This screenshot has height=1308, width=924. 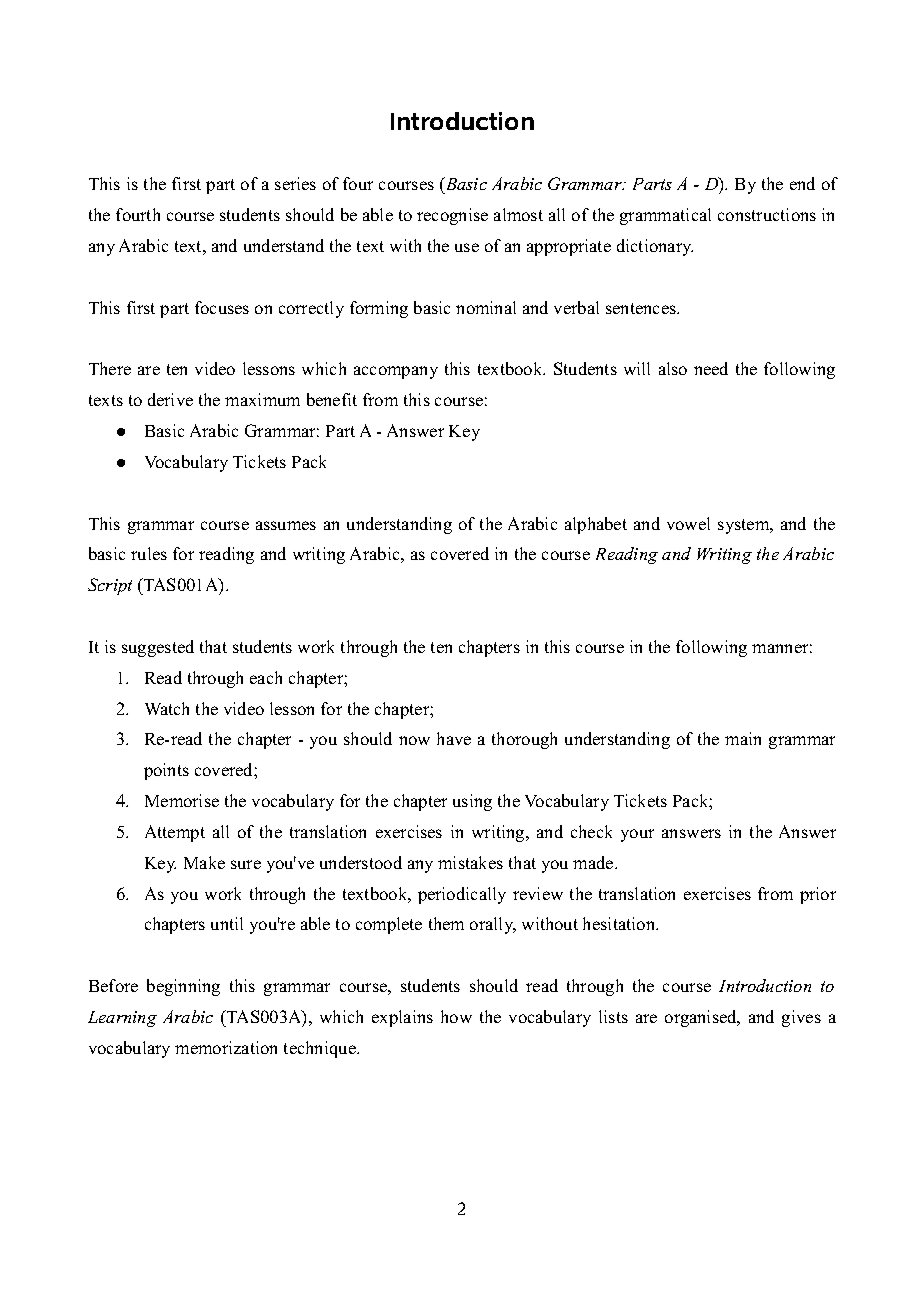 What do you see at coordinates (637, 835) in the screenshot?
I see `your` at bounding box center [637, 835].
